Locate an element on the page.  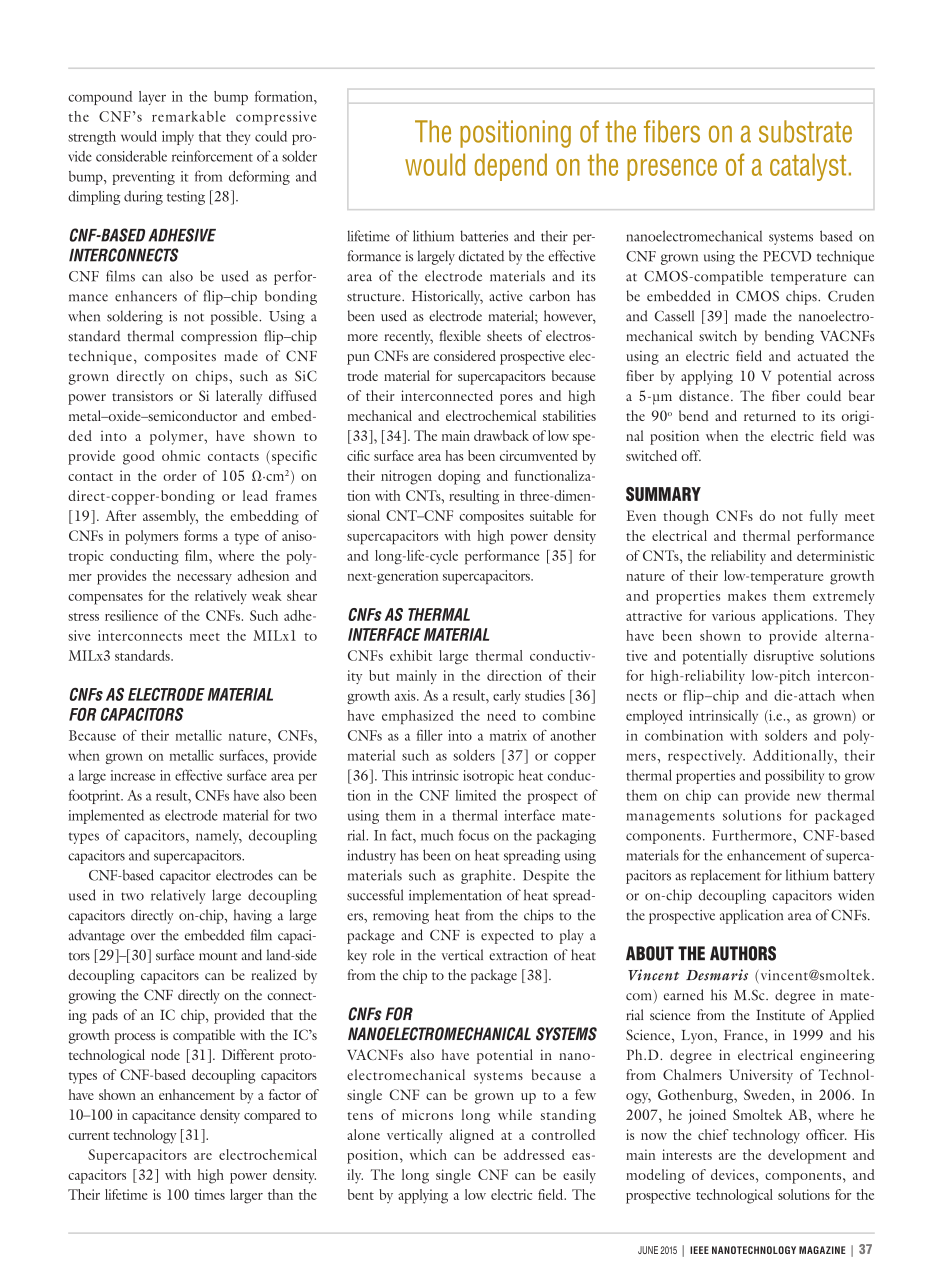
which is located at coordinates (428, 1154).
